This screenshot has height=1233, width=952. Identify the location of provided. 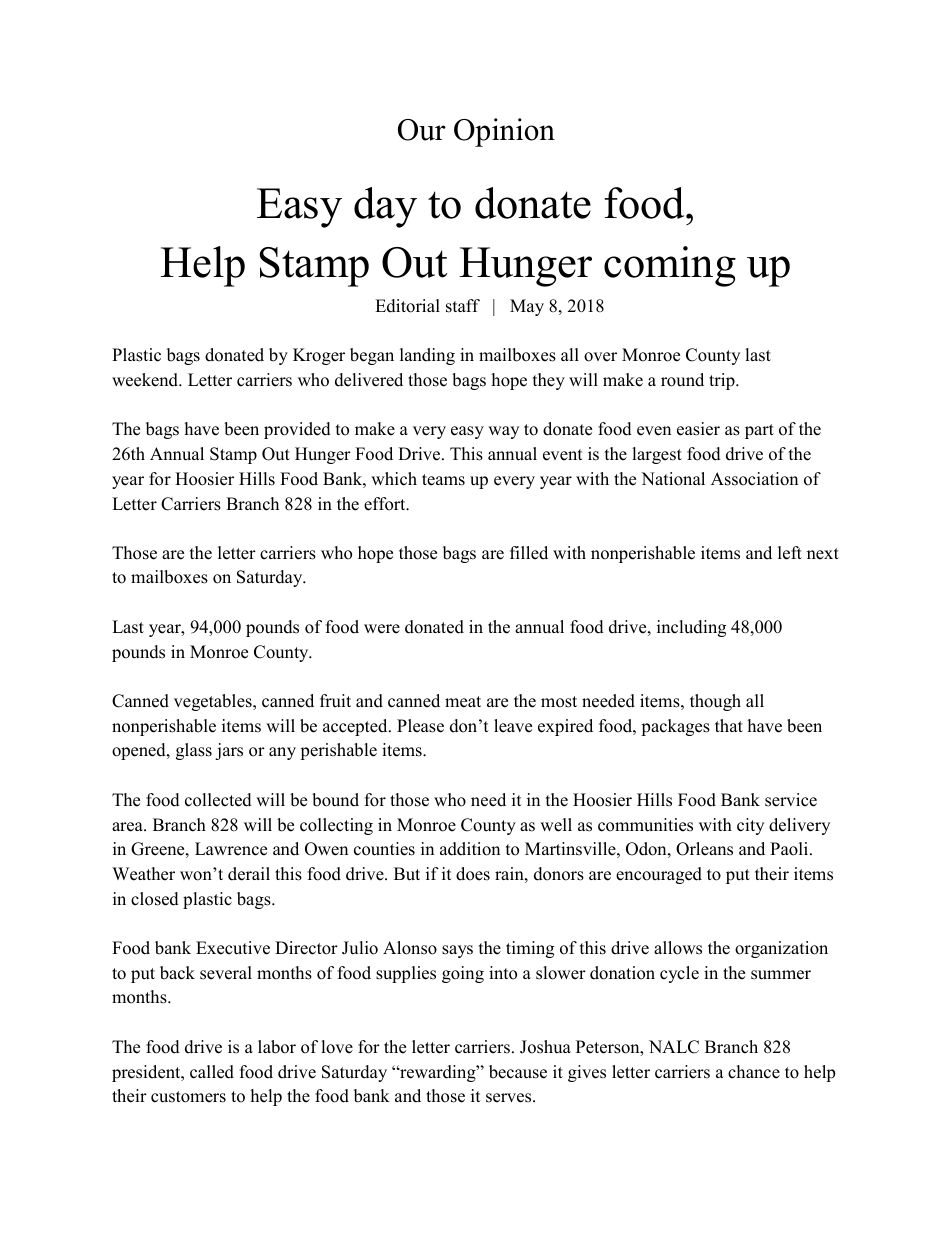
(297, 430).
